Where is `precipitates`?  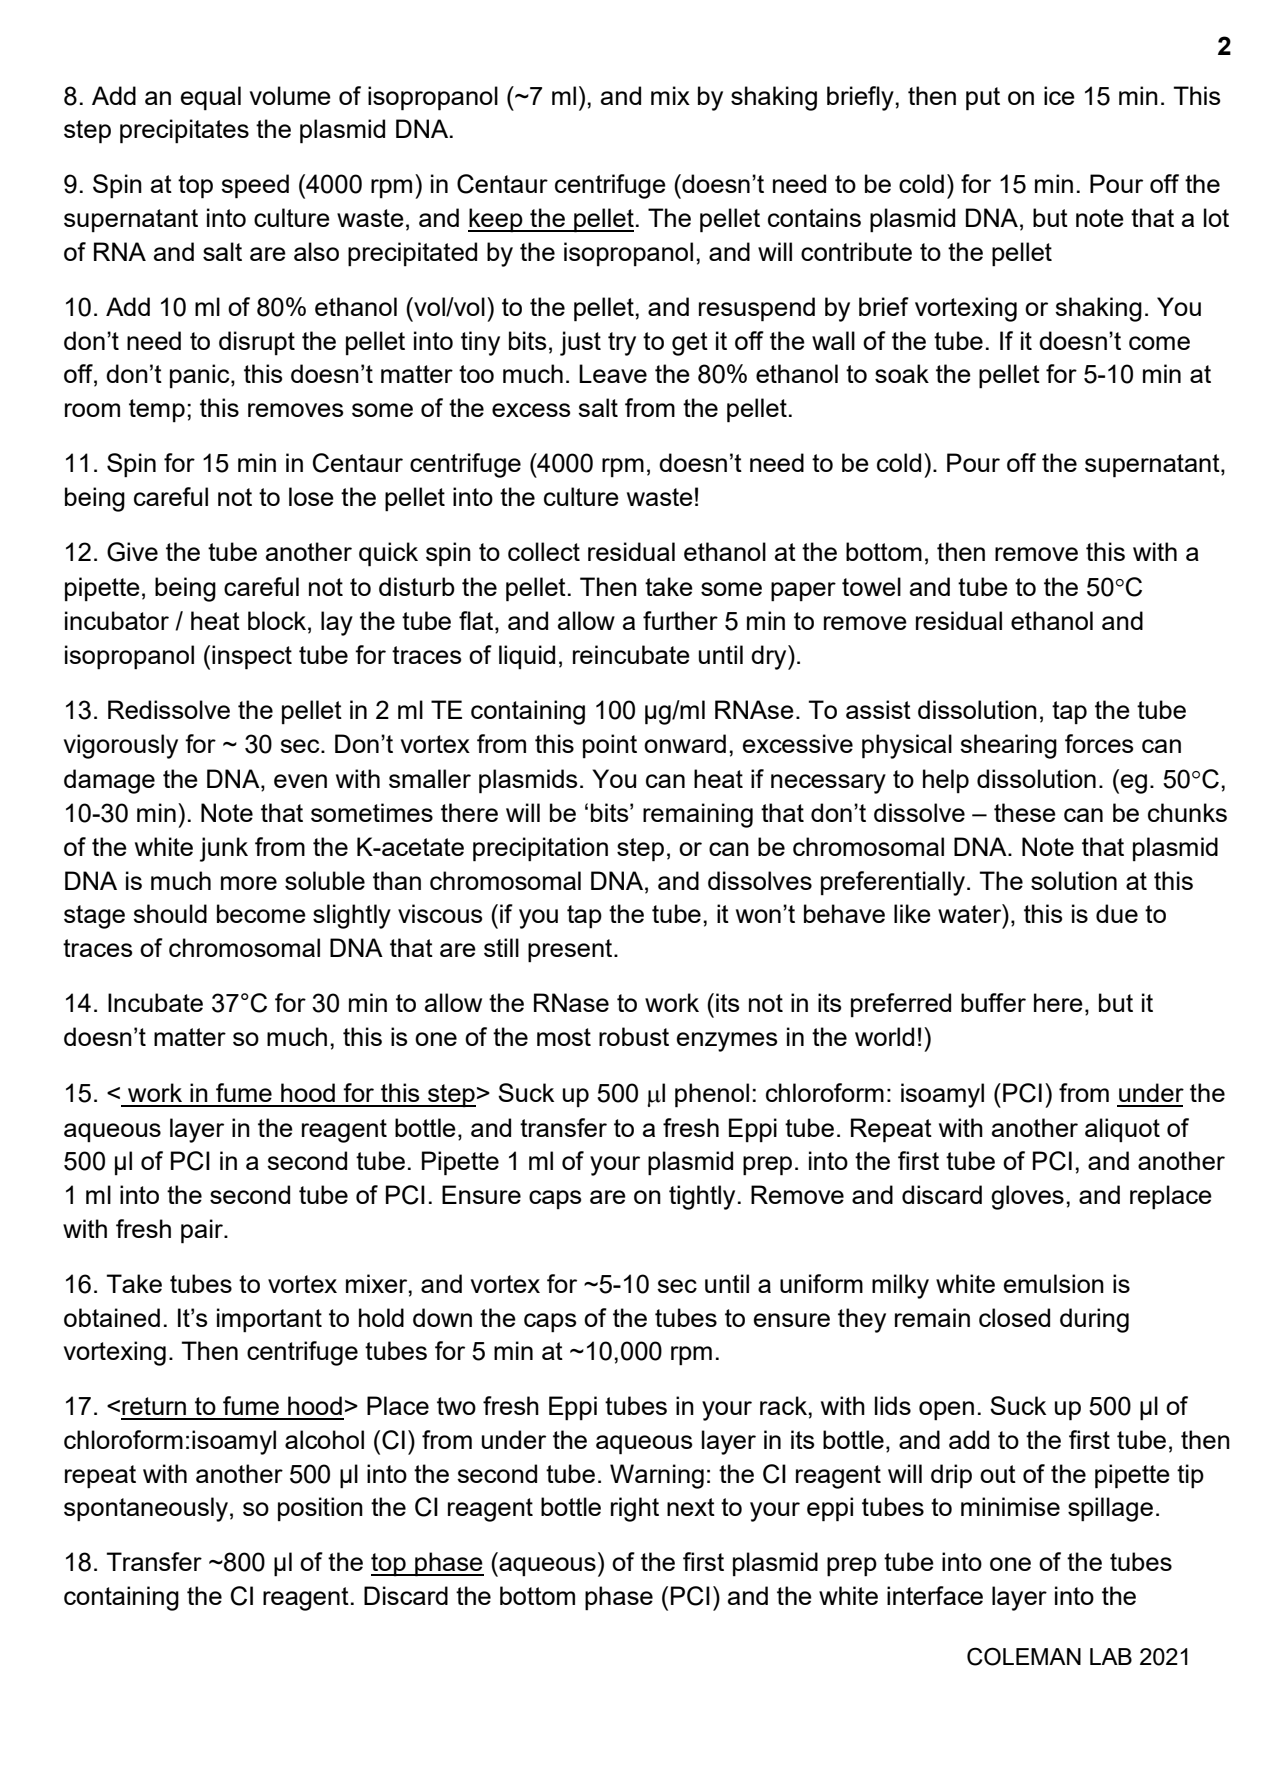 precipitates is located at coordinates (184, 131).
